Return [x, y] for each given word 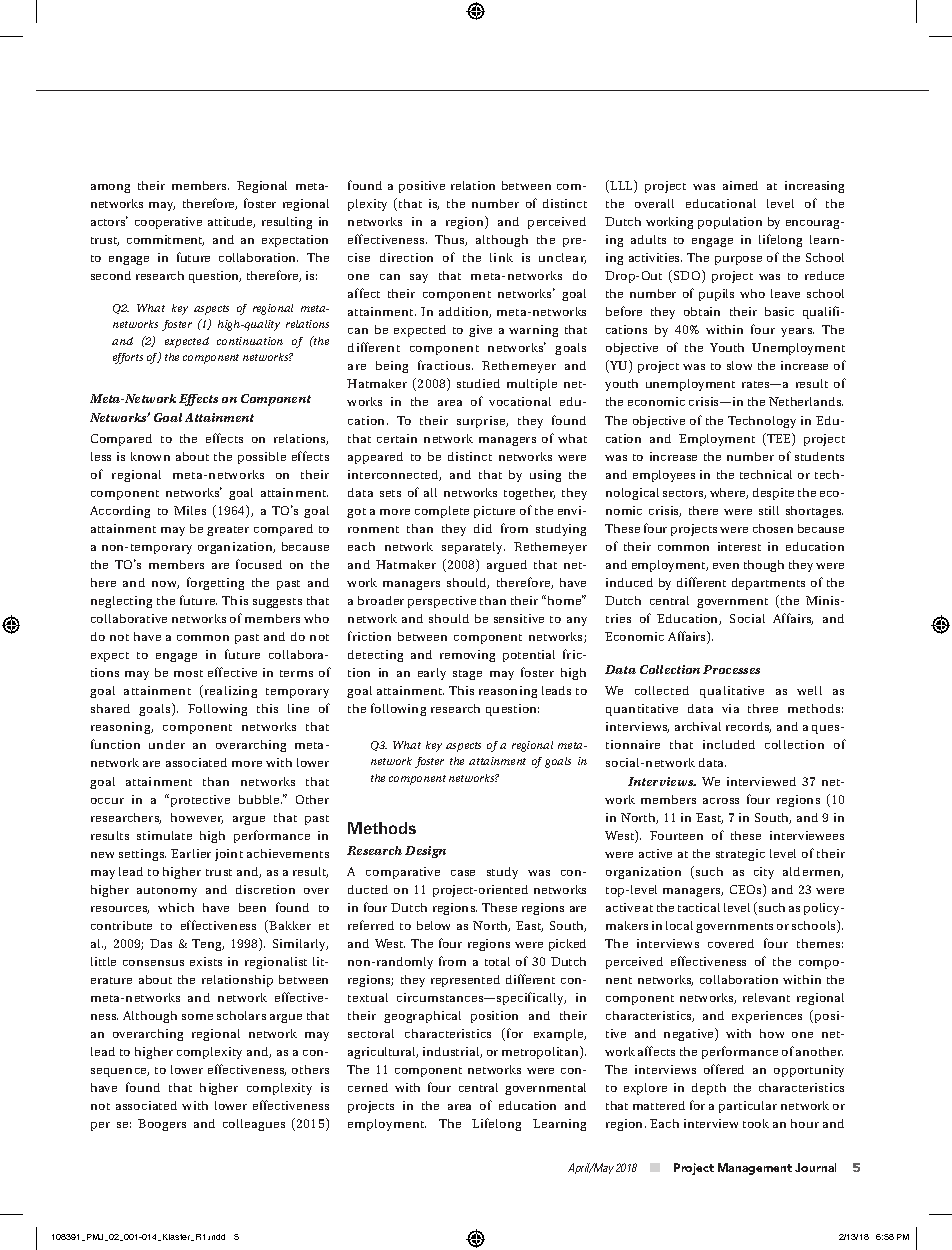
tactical [699, 907]
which [176, 907]
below [433, 925]
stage [467, 675]
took [756, 1123]
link [501, 257]
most [188, 673]
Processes [731, 669]
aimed [740, 185]
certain [397, 438]
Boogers [162, 1125]
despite [773, 494]
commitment [165, 240]
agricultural [383, 1053]
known [150, 456]
